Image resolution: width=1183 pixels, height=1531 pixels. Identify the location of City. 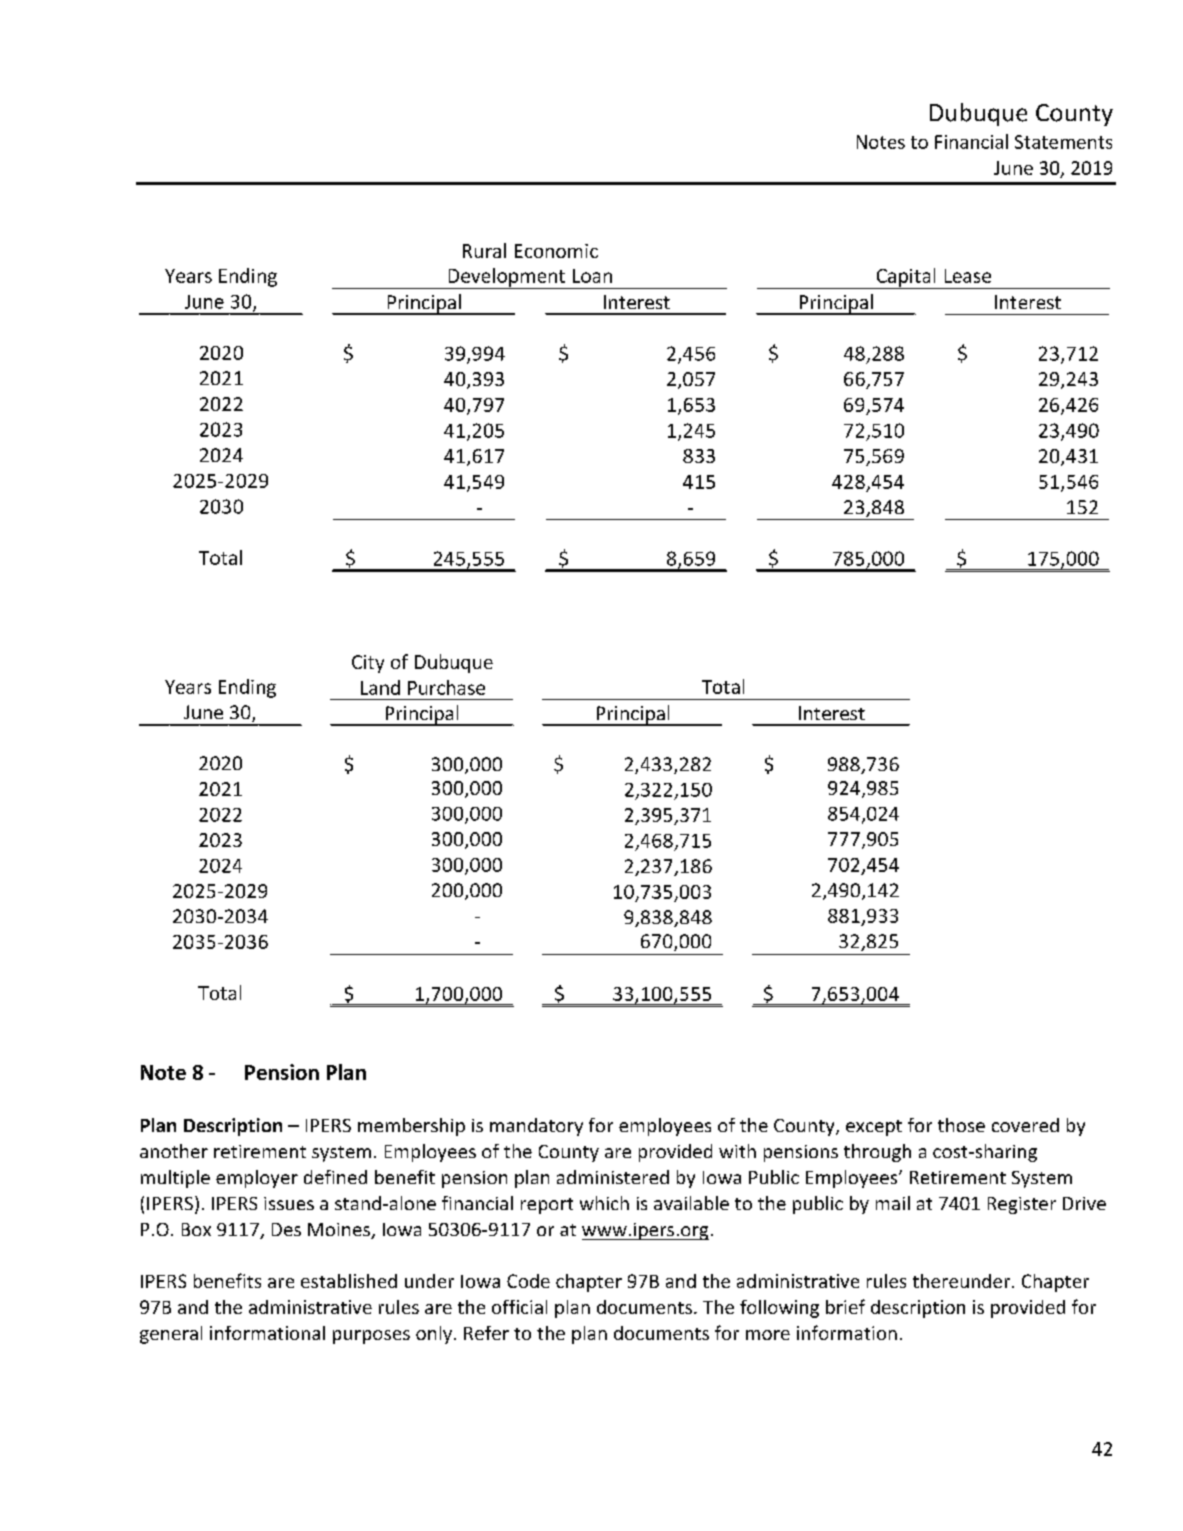
(368, 664).
